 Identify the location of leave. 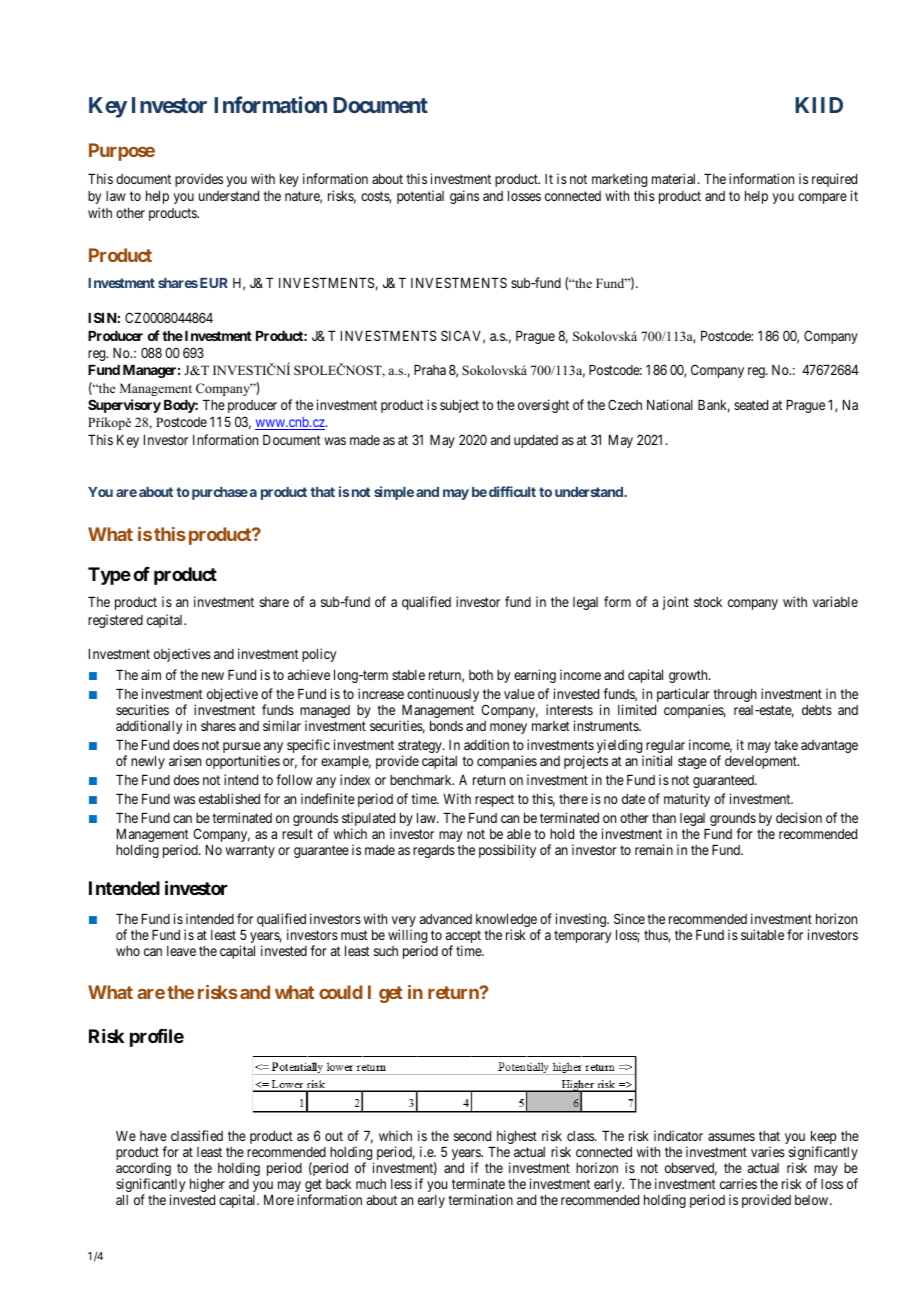
(181, 951).
